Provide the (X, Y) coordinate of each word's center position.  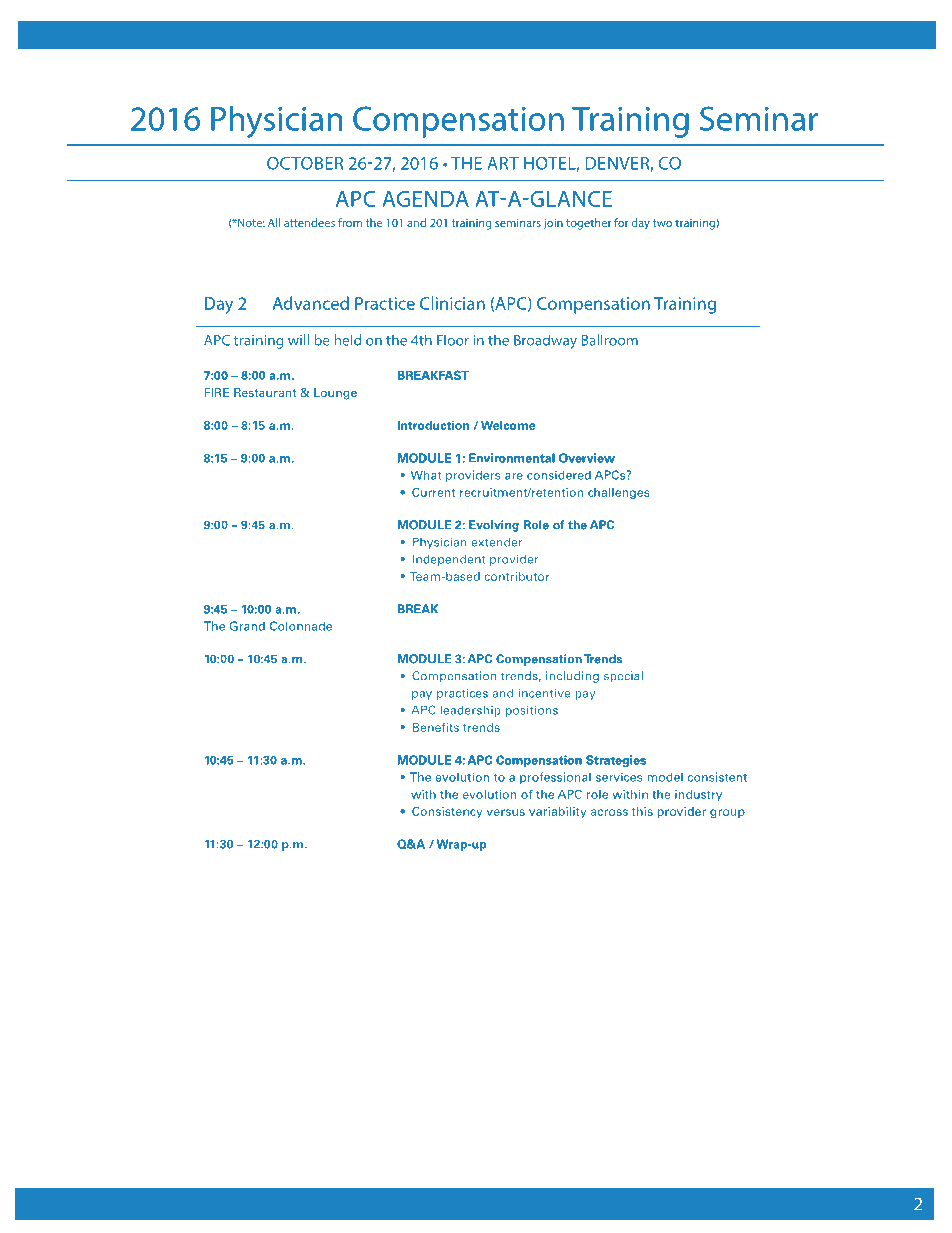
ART (503, 163)
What (426, 475)
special (623, 677)
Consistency (447, 812)
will (298, 340)
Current (433, 492)
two (662, 223)
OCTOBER (305, 163)
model (665, 777)
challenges (618, 493)
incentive (544, 693)
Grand (247, 626)
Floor (453, 340)
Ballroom (610, 340)
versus (506, 812)
